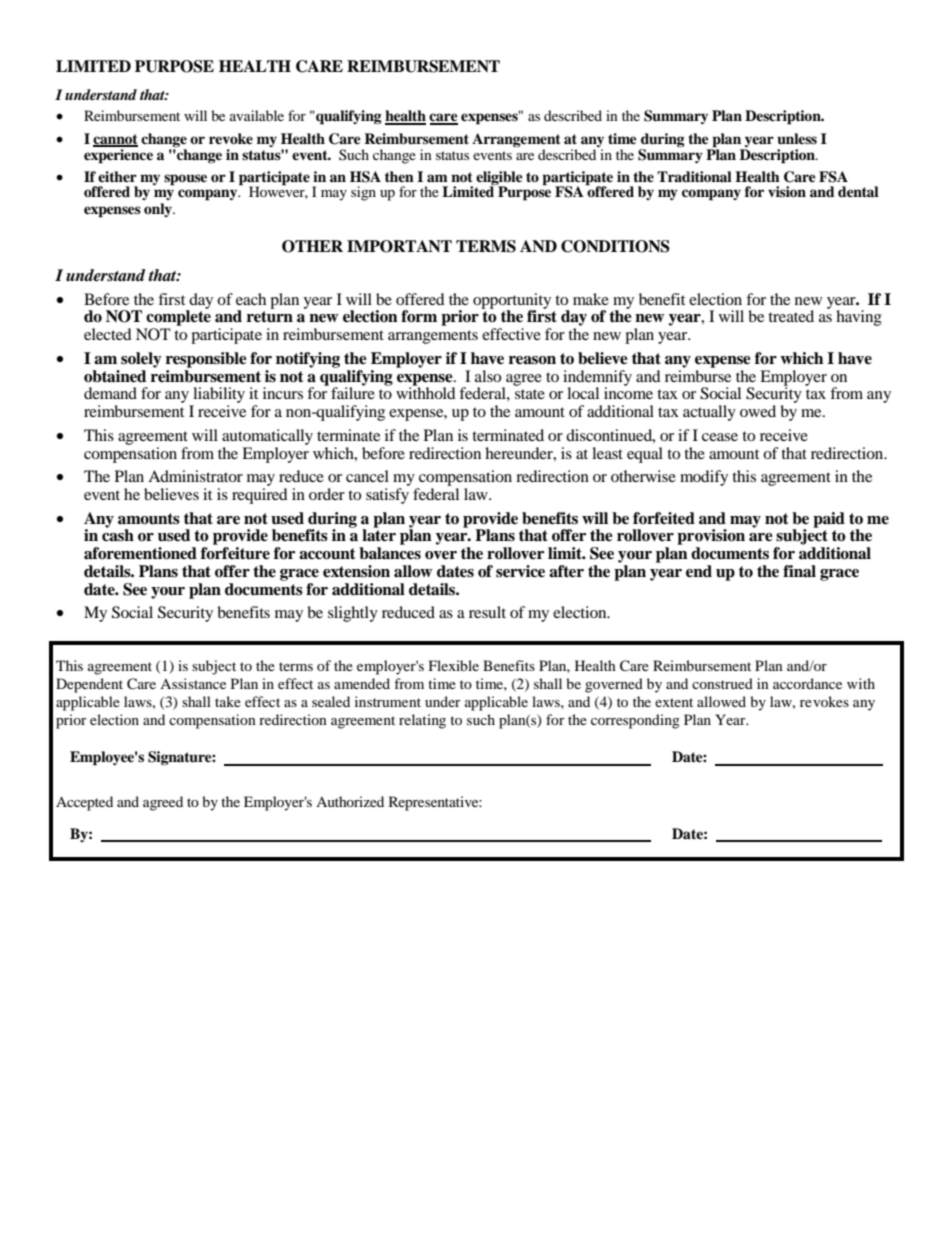 The width and height of the image is (952, 1233). I want to click on eligible, so click(499, 179).
